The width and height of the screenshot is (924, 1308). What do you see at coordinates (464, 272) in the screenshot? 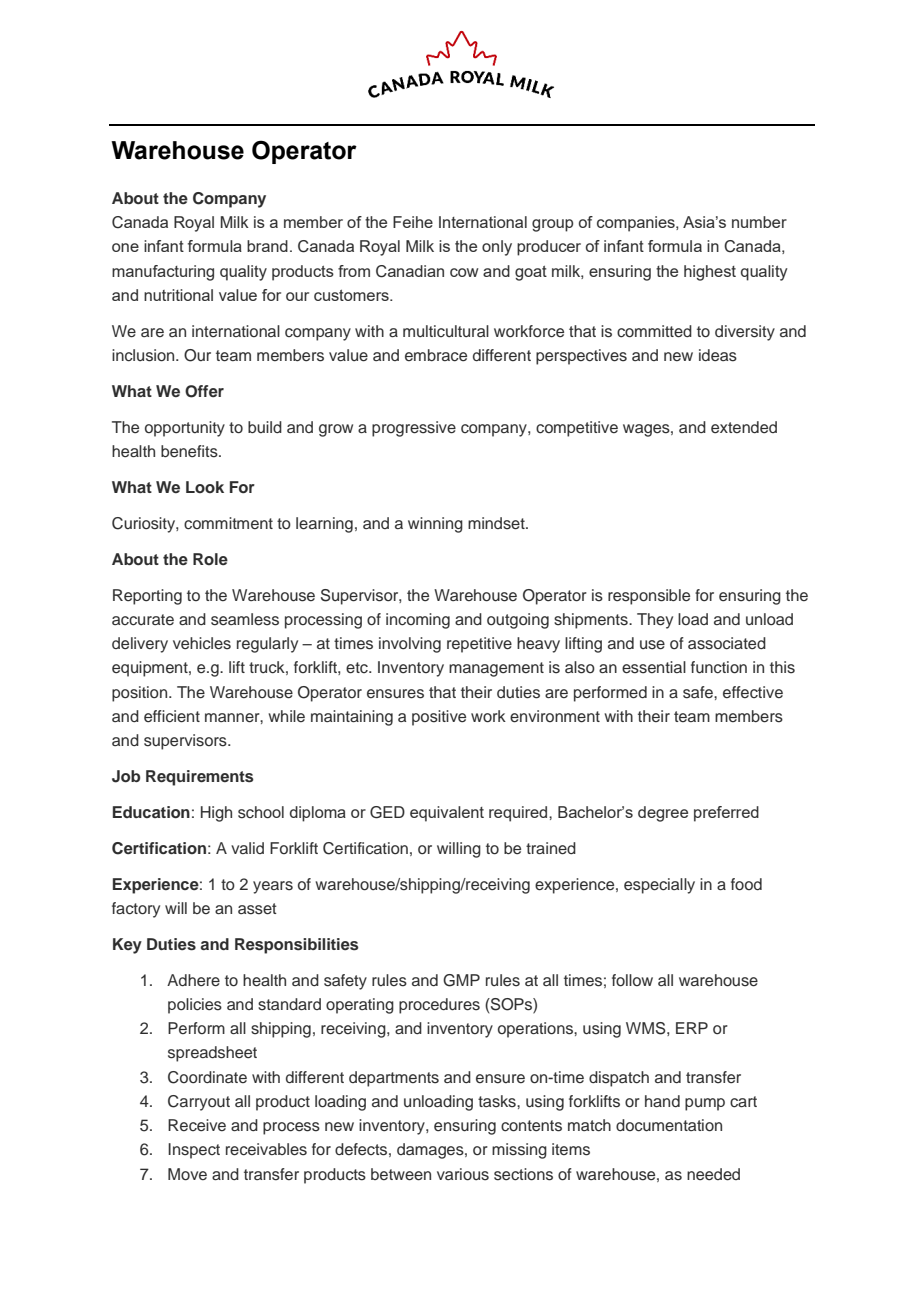
I see `cow` at bounding box center [464, 272].
